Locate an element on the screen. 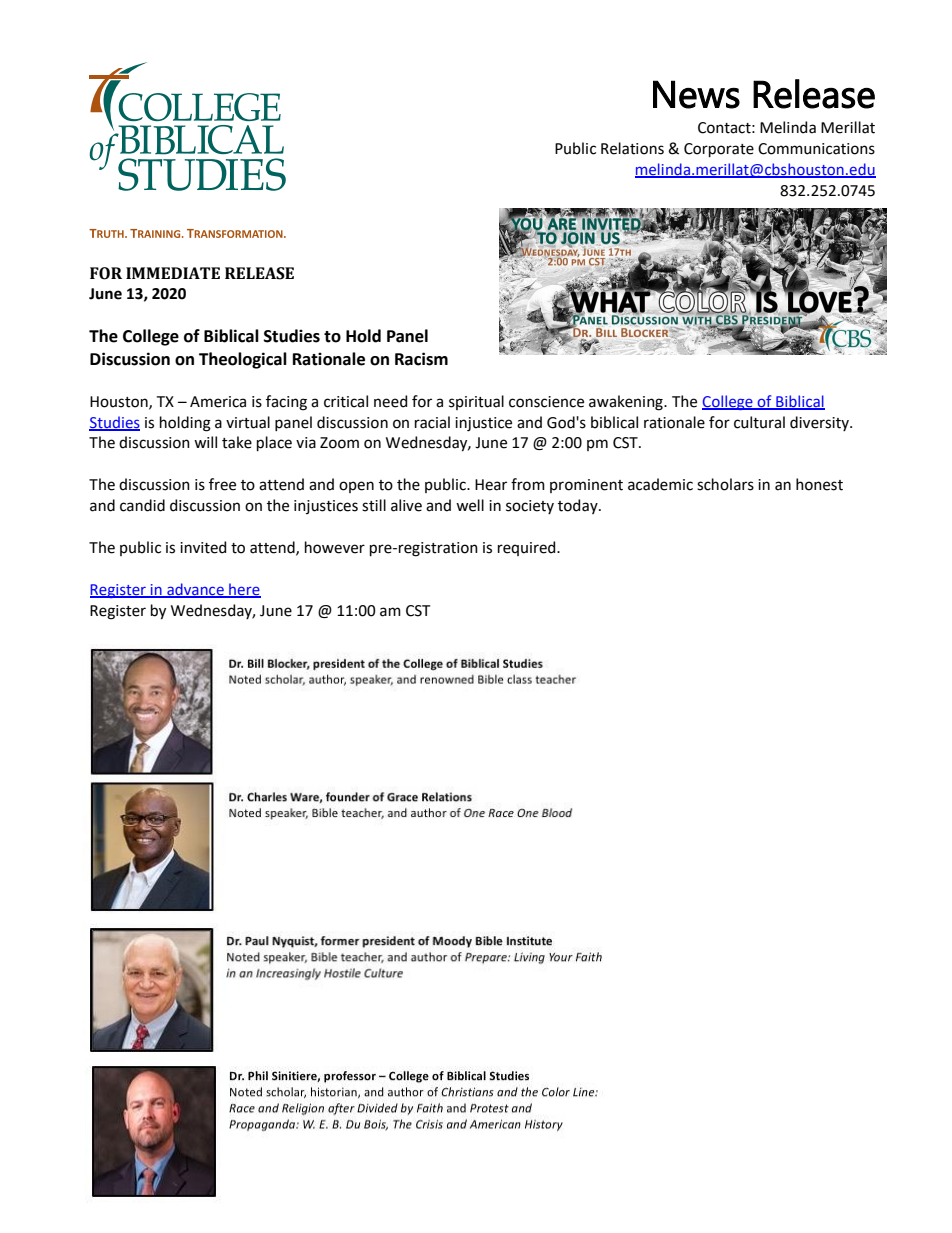 The image size is (952, 1233). here is located at coordinates (244, 590).
